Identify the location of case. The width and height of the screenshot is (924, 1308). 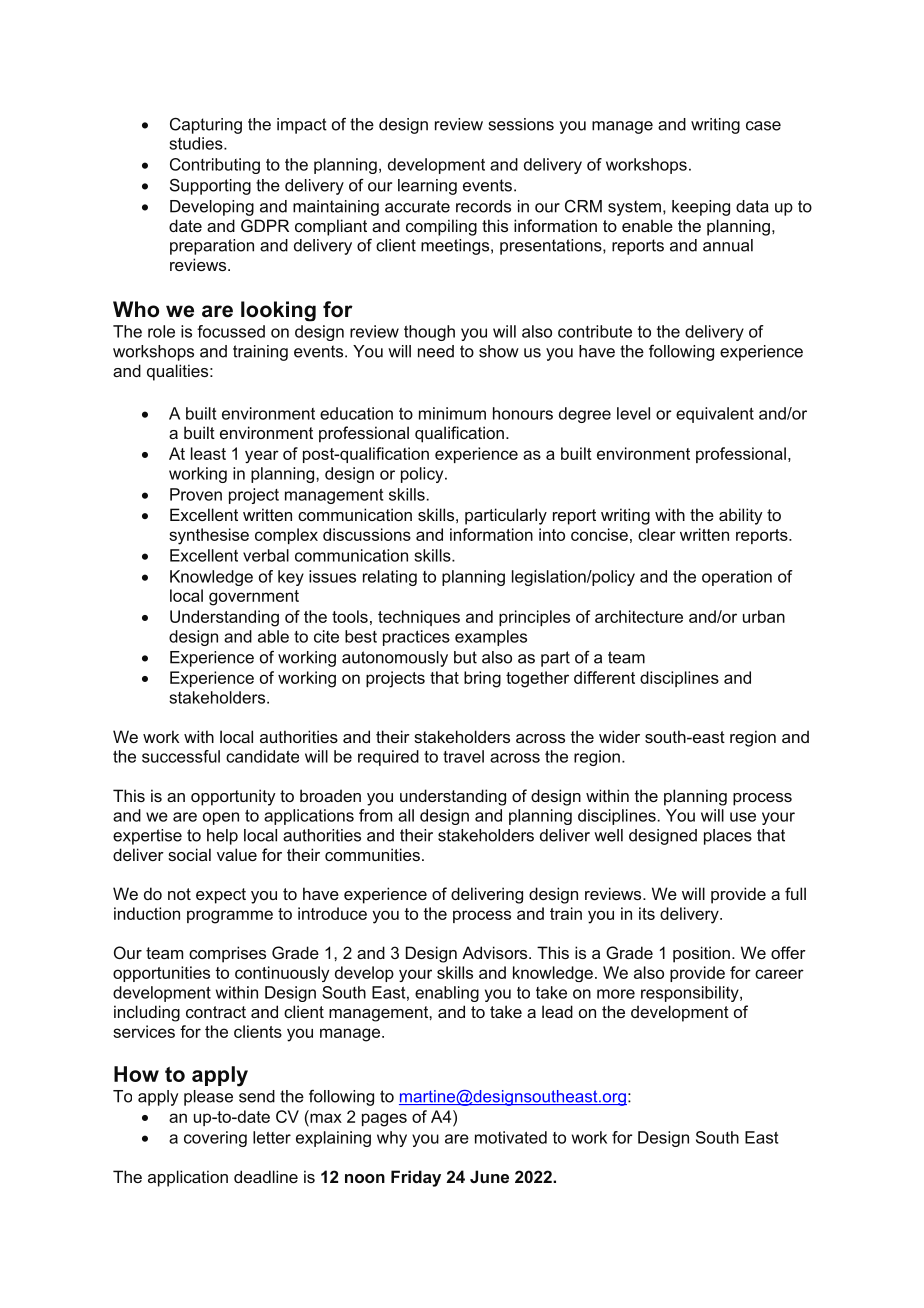
(763, 126).
